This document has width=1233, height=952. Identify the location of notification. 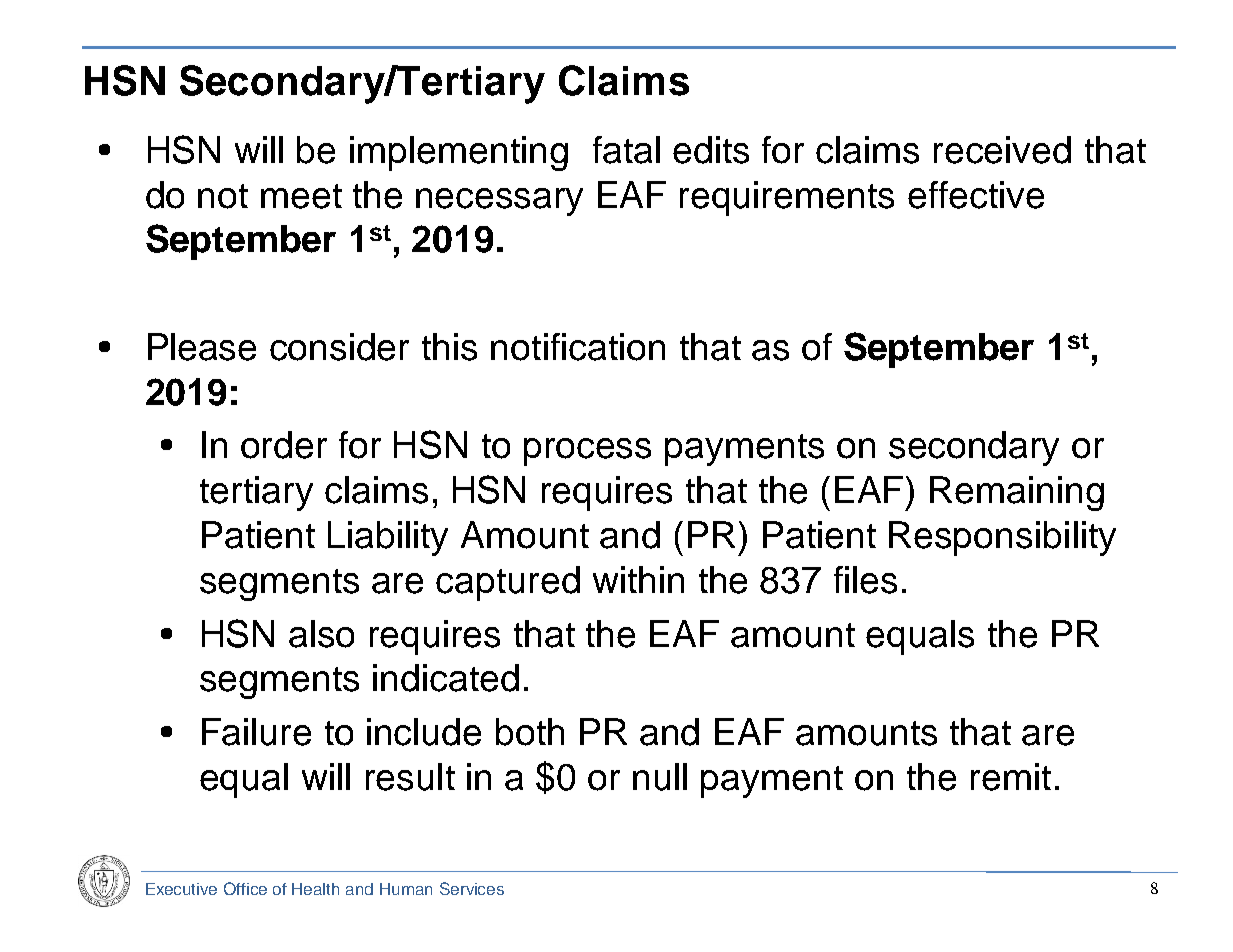
(578, 347).
